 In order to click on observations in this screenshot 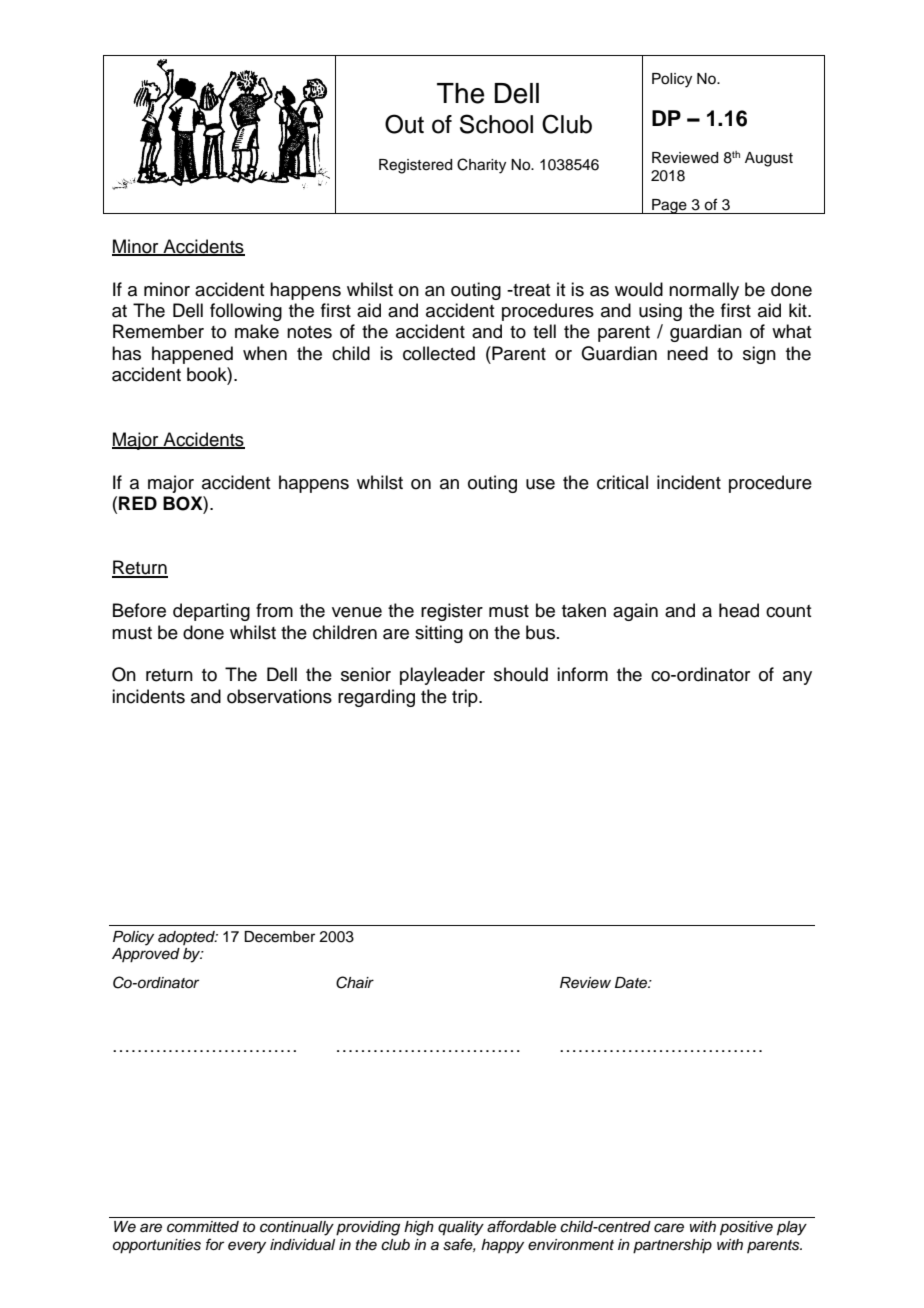, I will do `click(279, 696)`.
